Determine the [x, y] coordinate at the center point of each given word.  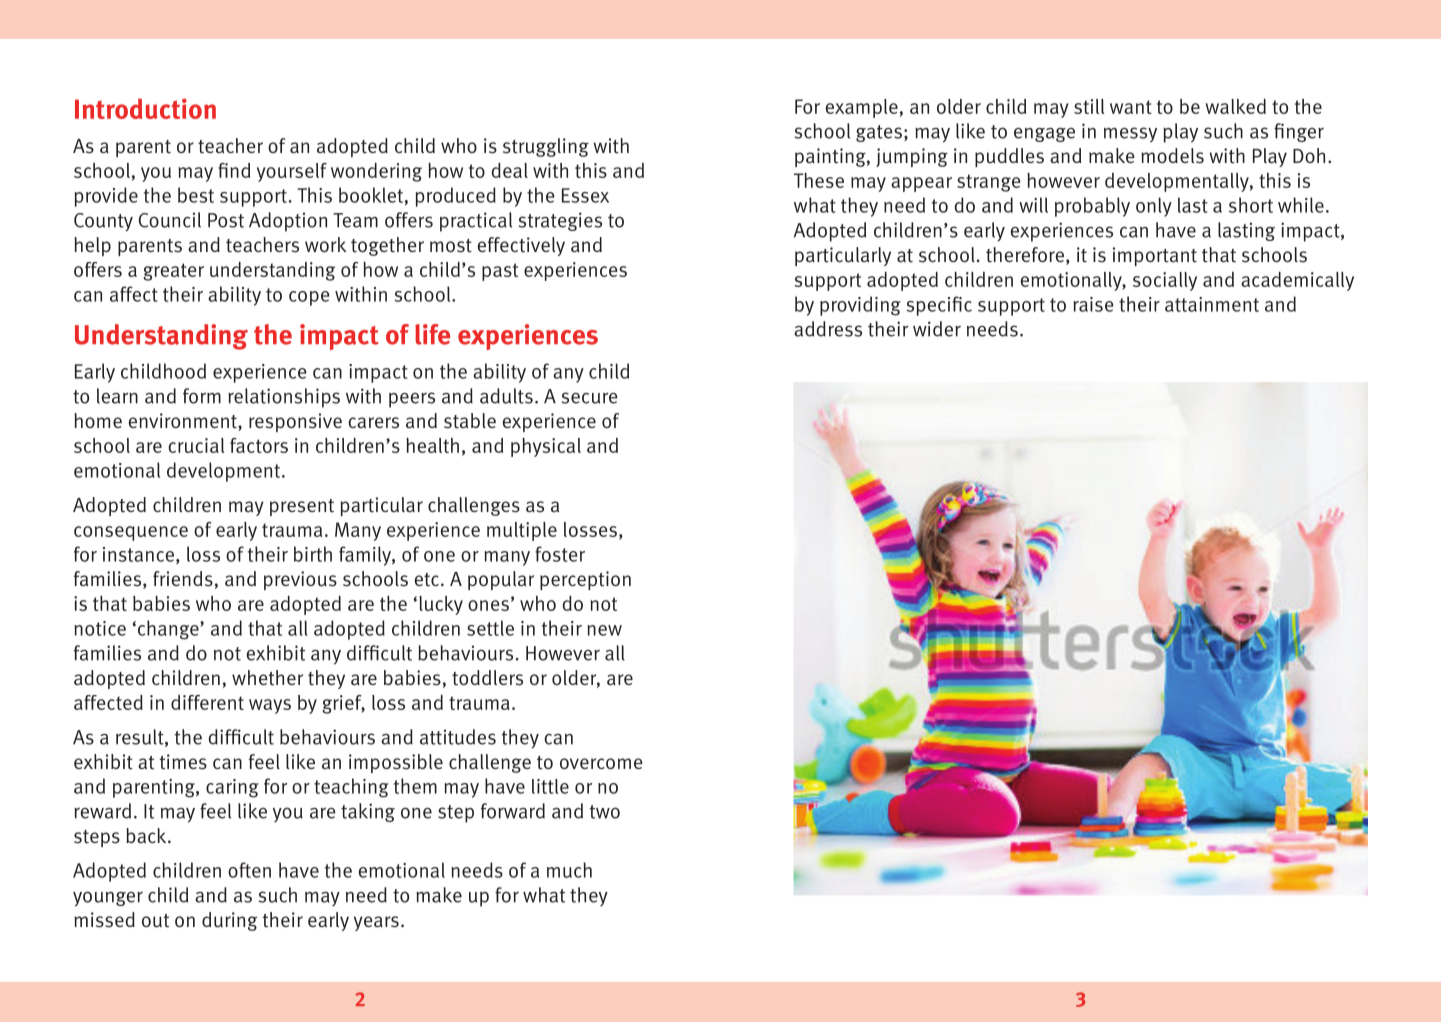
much [569, 870]
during [229, 921]
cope [309, 298]
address [828, 329]
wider [937, 329]
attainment [1212, 304]
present [302, 507]
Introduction [145, 108]
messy [1130, 135]
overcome [601, 763]
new [604, 630]
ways [270, 706]
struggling [546, 147]
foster [560, 554]
